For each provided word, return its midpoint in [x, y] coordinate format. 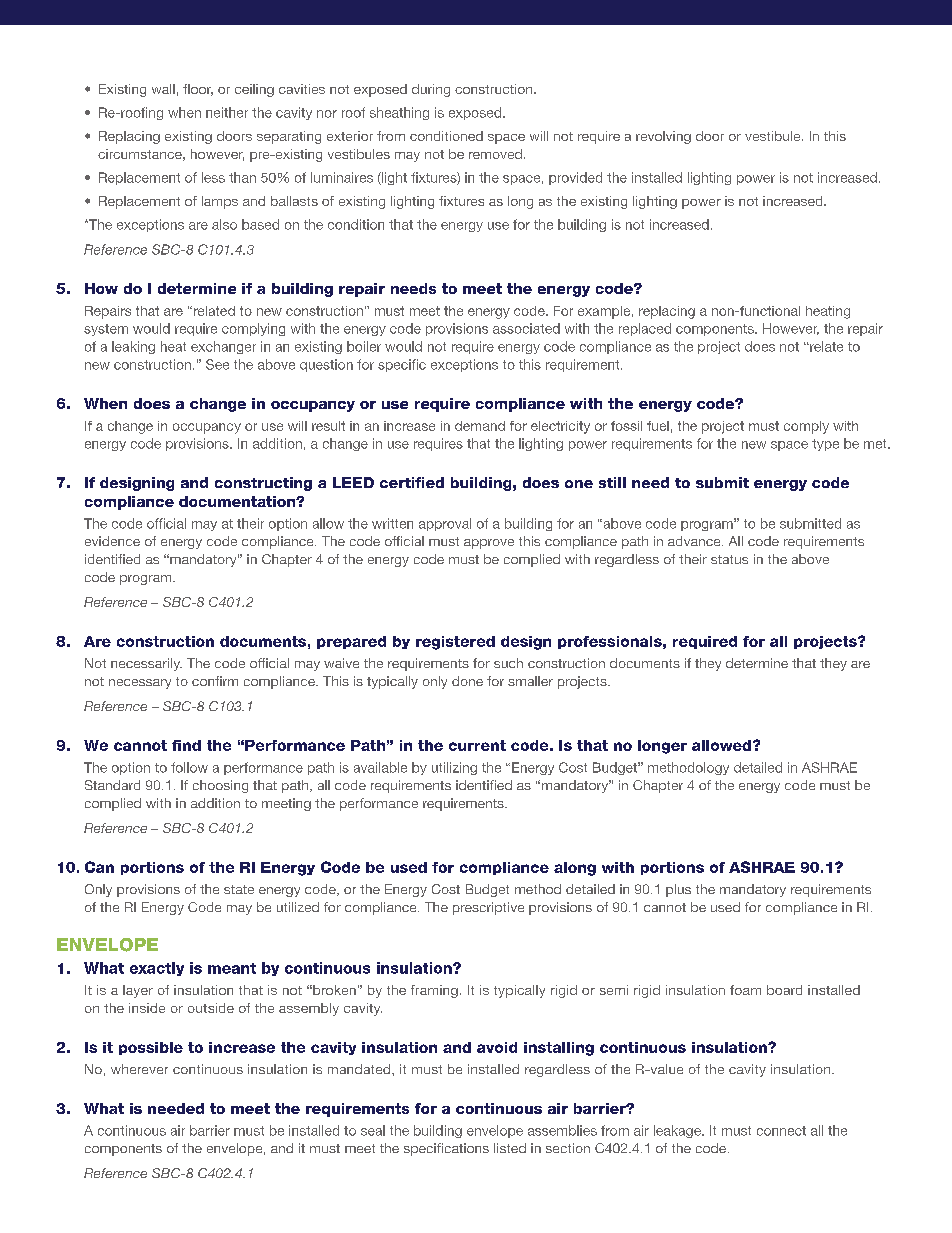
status [729, 559]
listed [510, 1148]
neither [227, 112]
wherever [139, 1069]
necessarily [146, 664]
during [431, 90]
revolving [663, 137]
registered [455, 643]
